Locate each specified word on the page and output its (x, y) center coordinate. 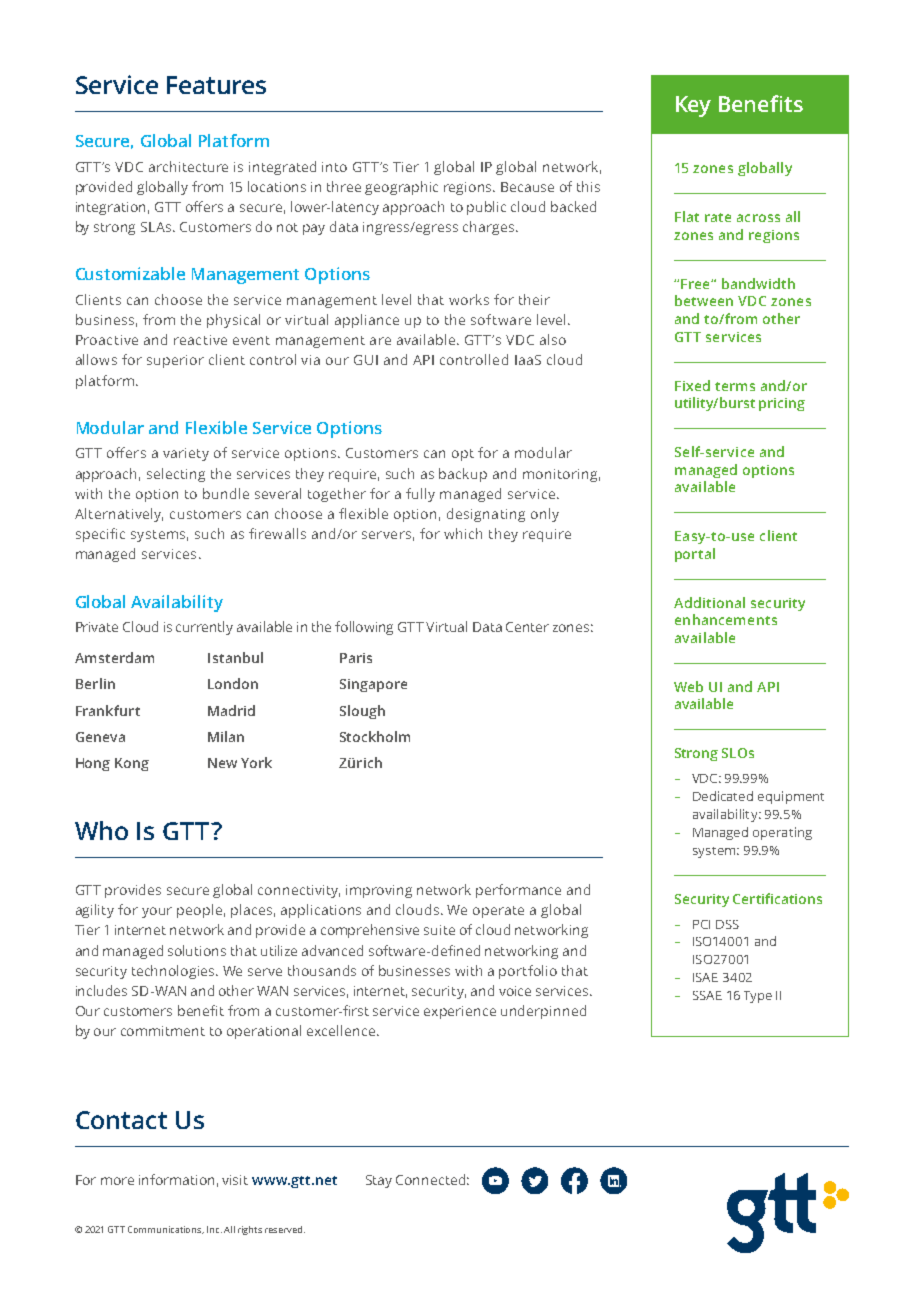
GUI (366, 360)
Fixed (692, 385)
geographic (401, 188)
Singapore (373, 685)
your (157, 912)
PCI (701, 924)
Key (693, 106)
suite (439, 930)
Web (688, 686)
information (176, 1179)
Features (216, 85)
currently (204, 628)
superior (175, 361)
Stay (379, 1181)
